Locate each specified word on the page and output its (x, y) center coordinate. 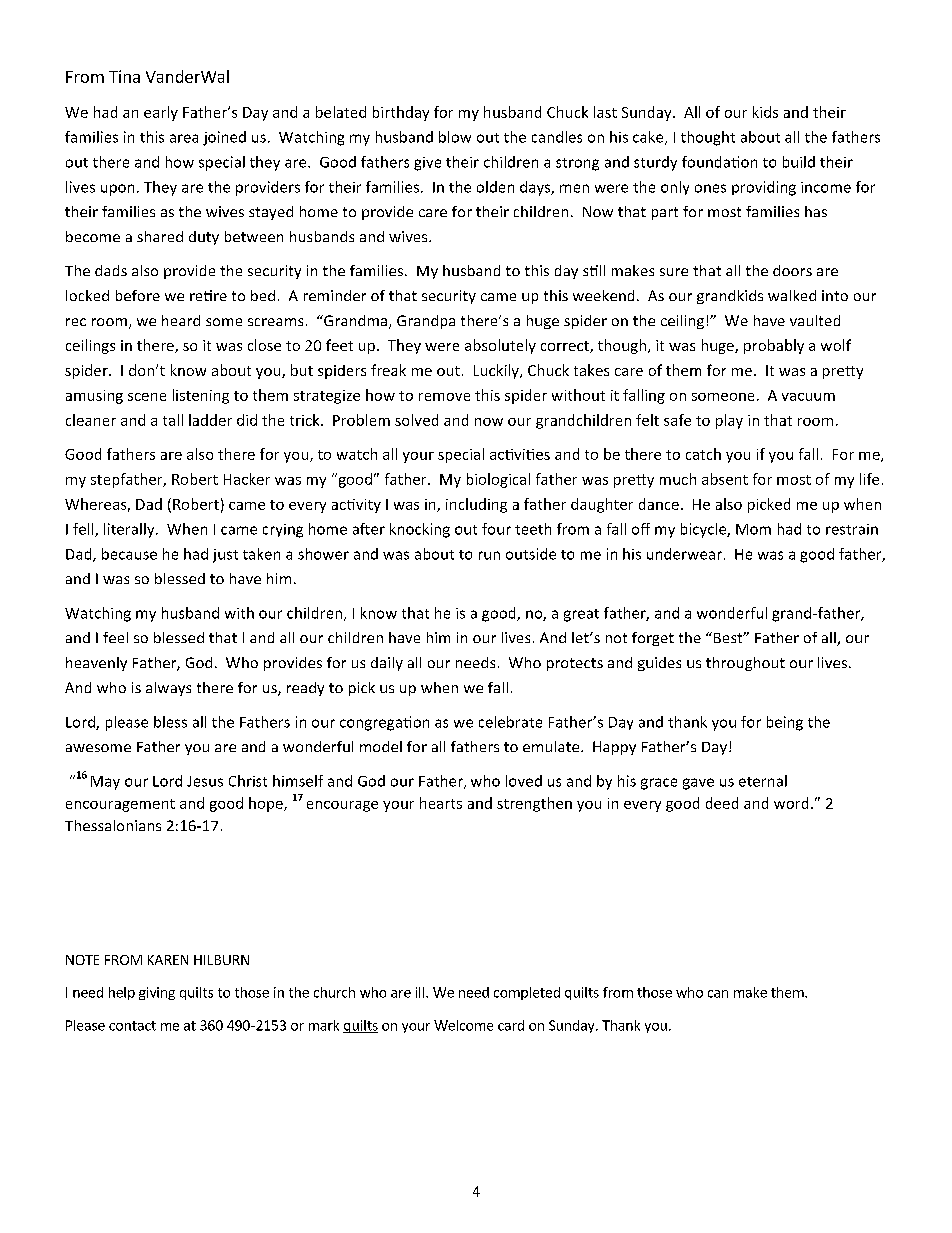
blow (455, 137)
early (161, 113)
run (489, 555)
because (129, 554)
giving (157, 993)
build (799, 162)
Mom (753, 529)
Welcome (463, 1025)
